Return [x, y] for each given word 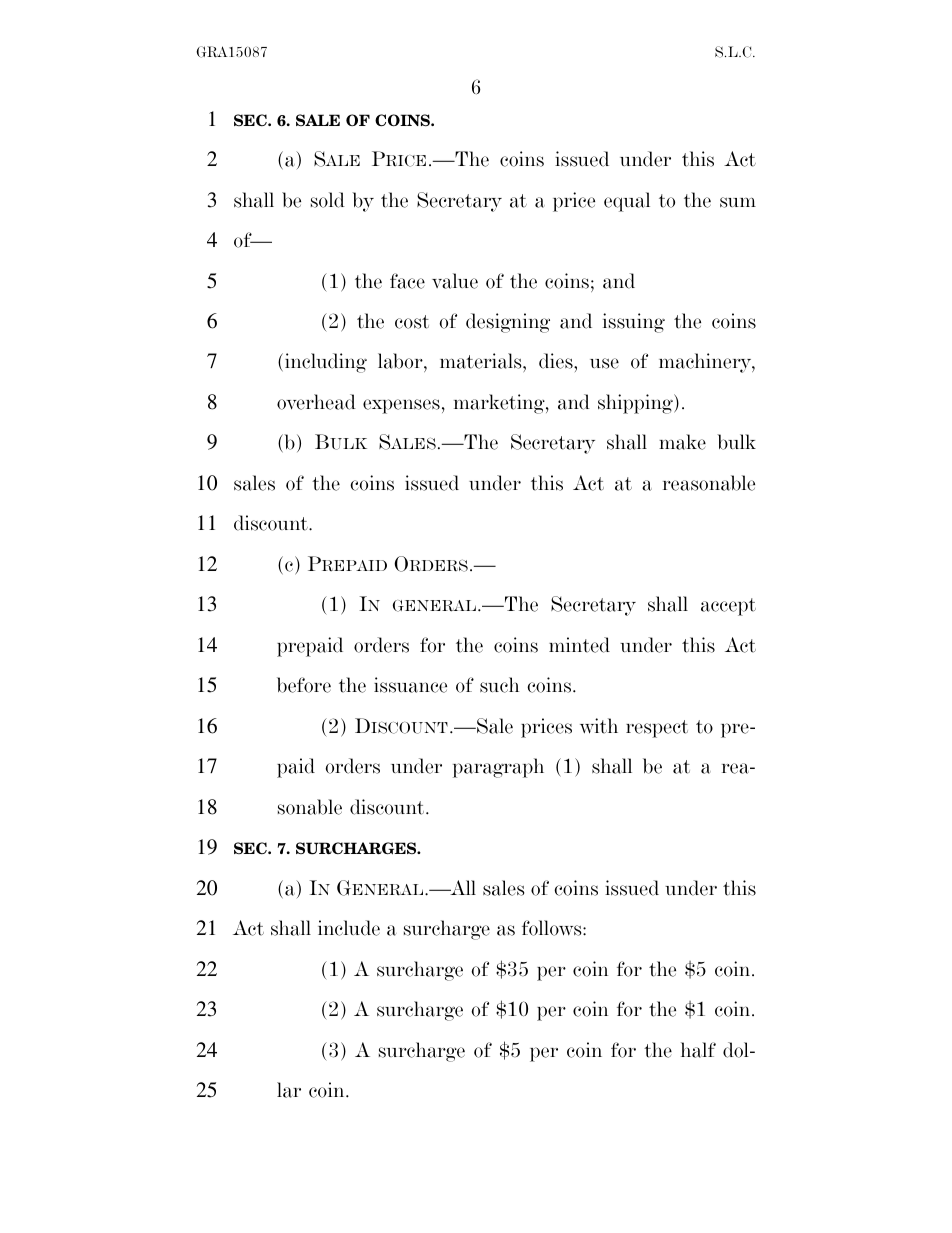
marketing [500, 404]
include [349, 928]
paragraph [498, 768]
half [698, 1050]
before [304, 685]
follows [553, 928]
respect [657, 729]
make [682, 442]
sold [328, 200]
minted [579, 645]
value [455, 281]
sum [738, 202]
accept [728, 607]
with [599, 726]
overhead [316, 402]
